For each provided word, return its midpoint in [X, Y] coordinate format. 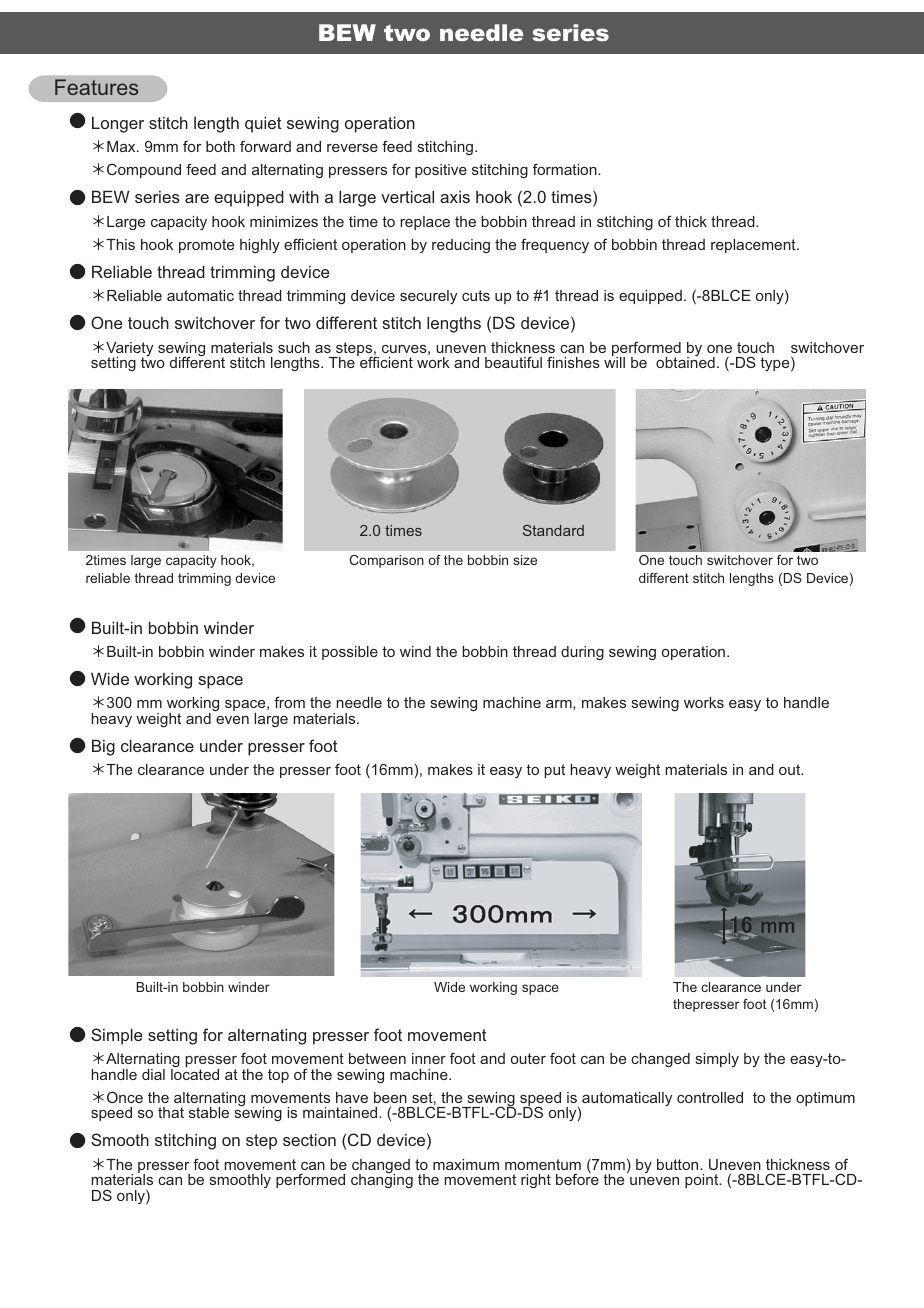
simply [717, 1060]
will [614, 361]
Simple [117, 1036]
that [171, 1112]
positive [441, 171]
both [220, 146]
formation [566, 169]
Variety [129, 350]
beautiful [513, 362]
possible [350, 653]
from [289, 702]
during [582, 653]
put [555, 771]
